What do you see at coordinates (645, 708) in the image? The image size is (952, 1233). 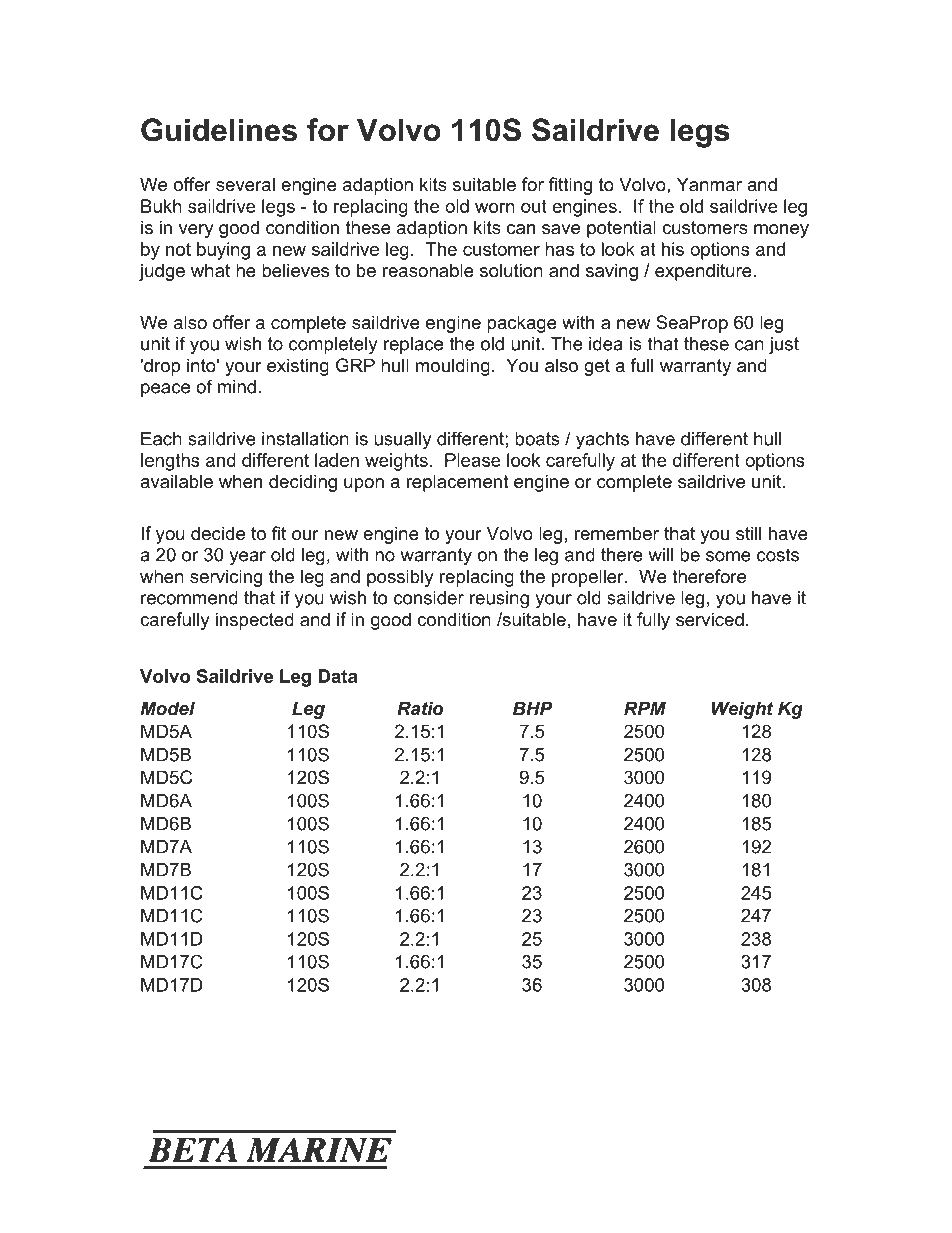 I see `RPM` at bounding box center [645, 708].
